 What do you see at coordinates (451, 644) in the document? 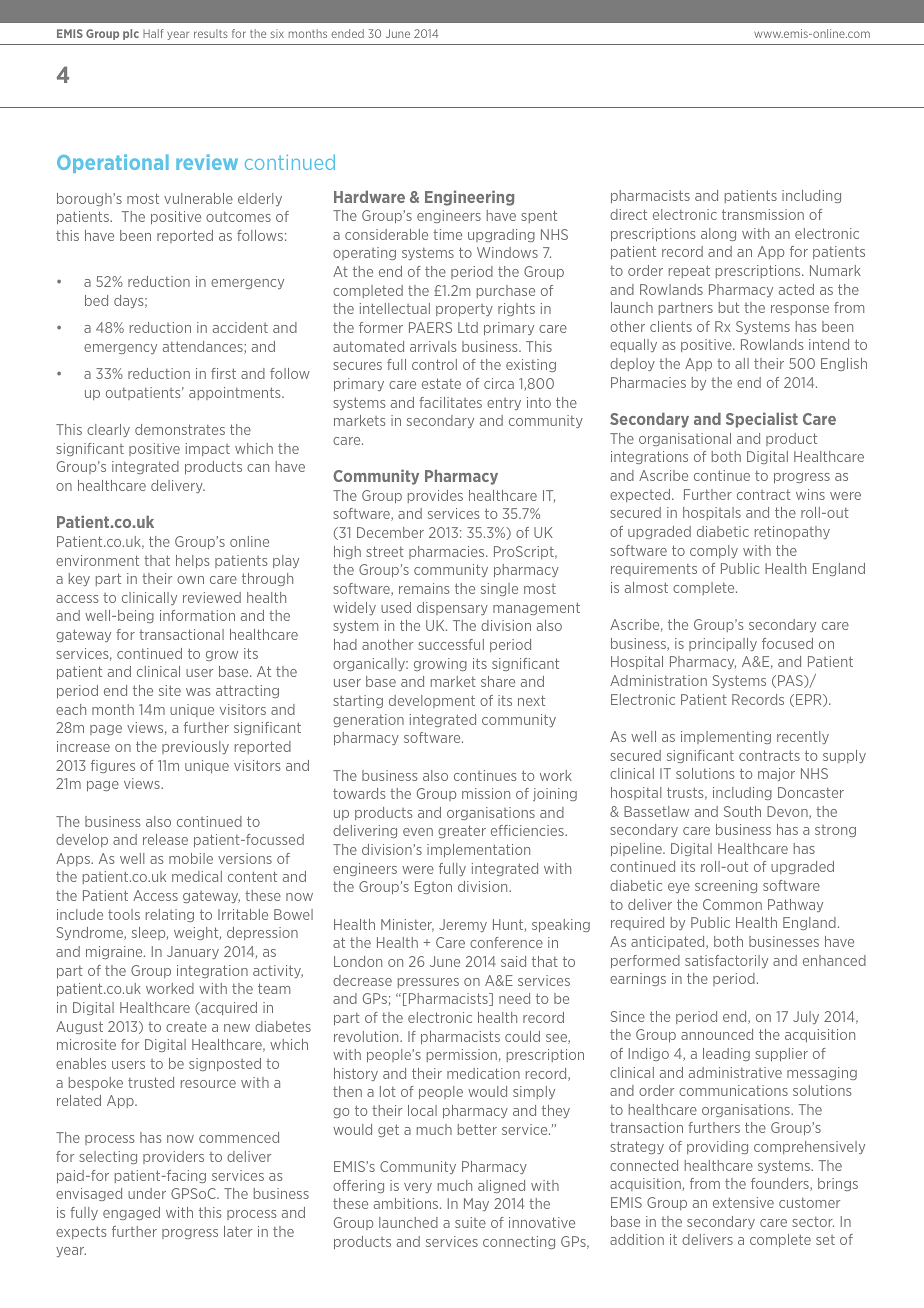
I see `successful` at bounding box center [451, 644].
